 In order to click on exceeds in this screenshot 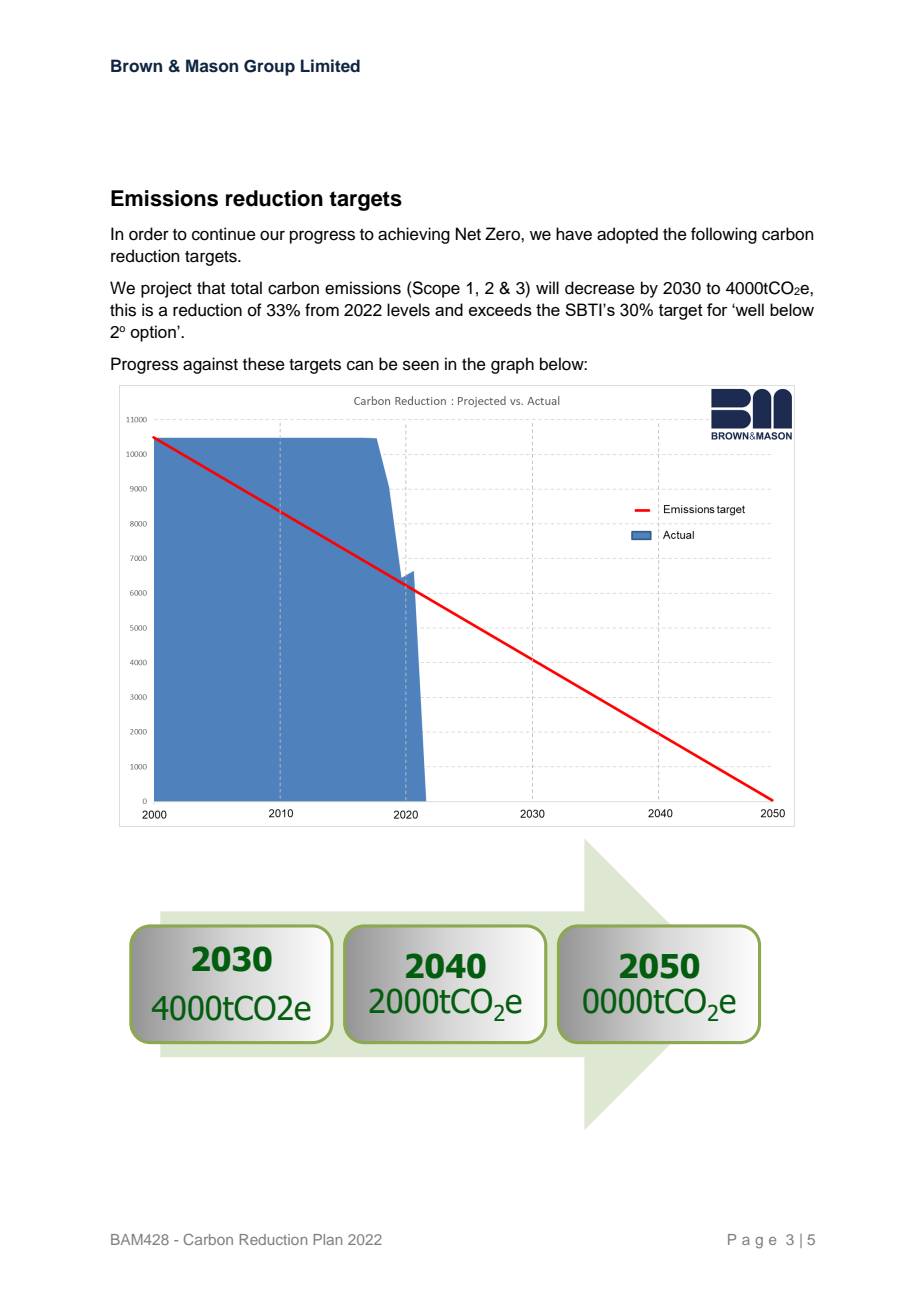, I will do `click(500, 309)`.
